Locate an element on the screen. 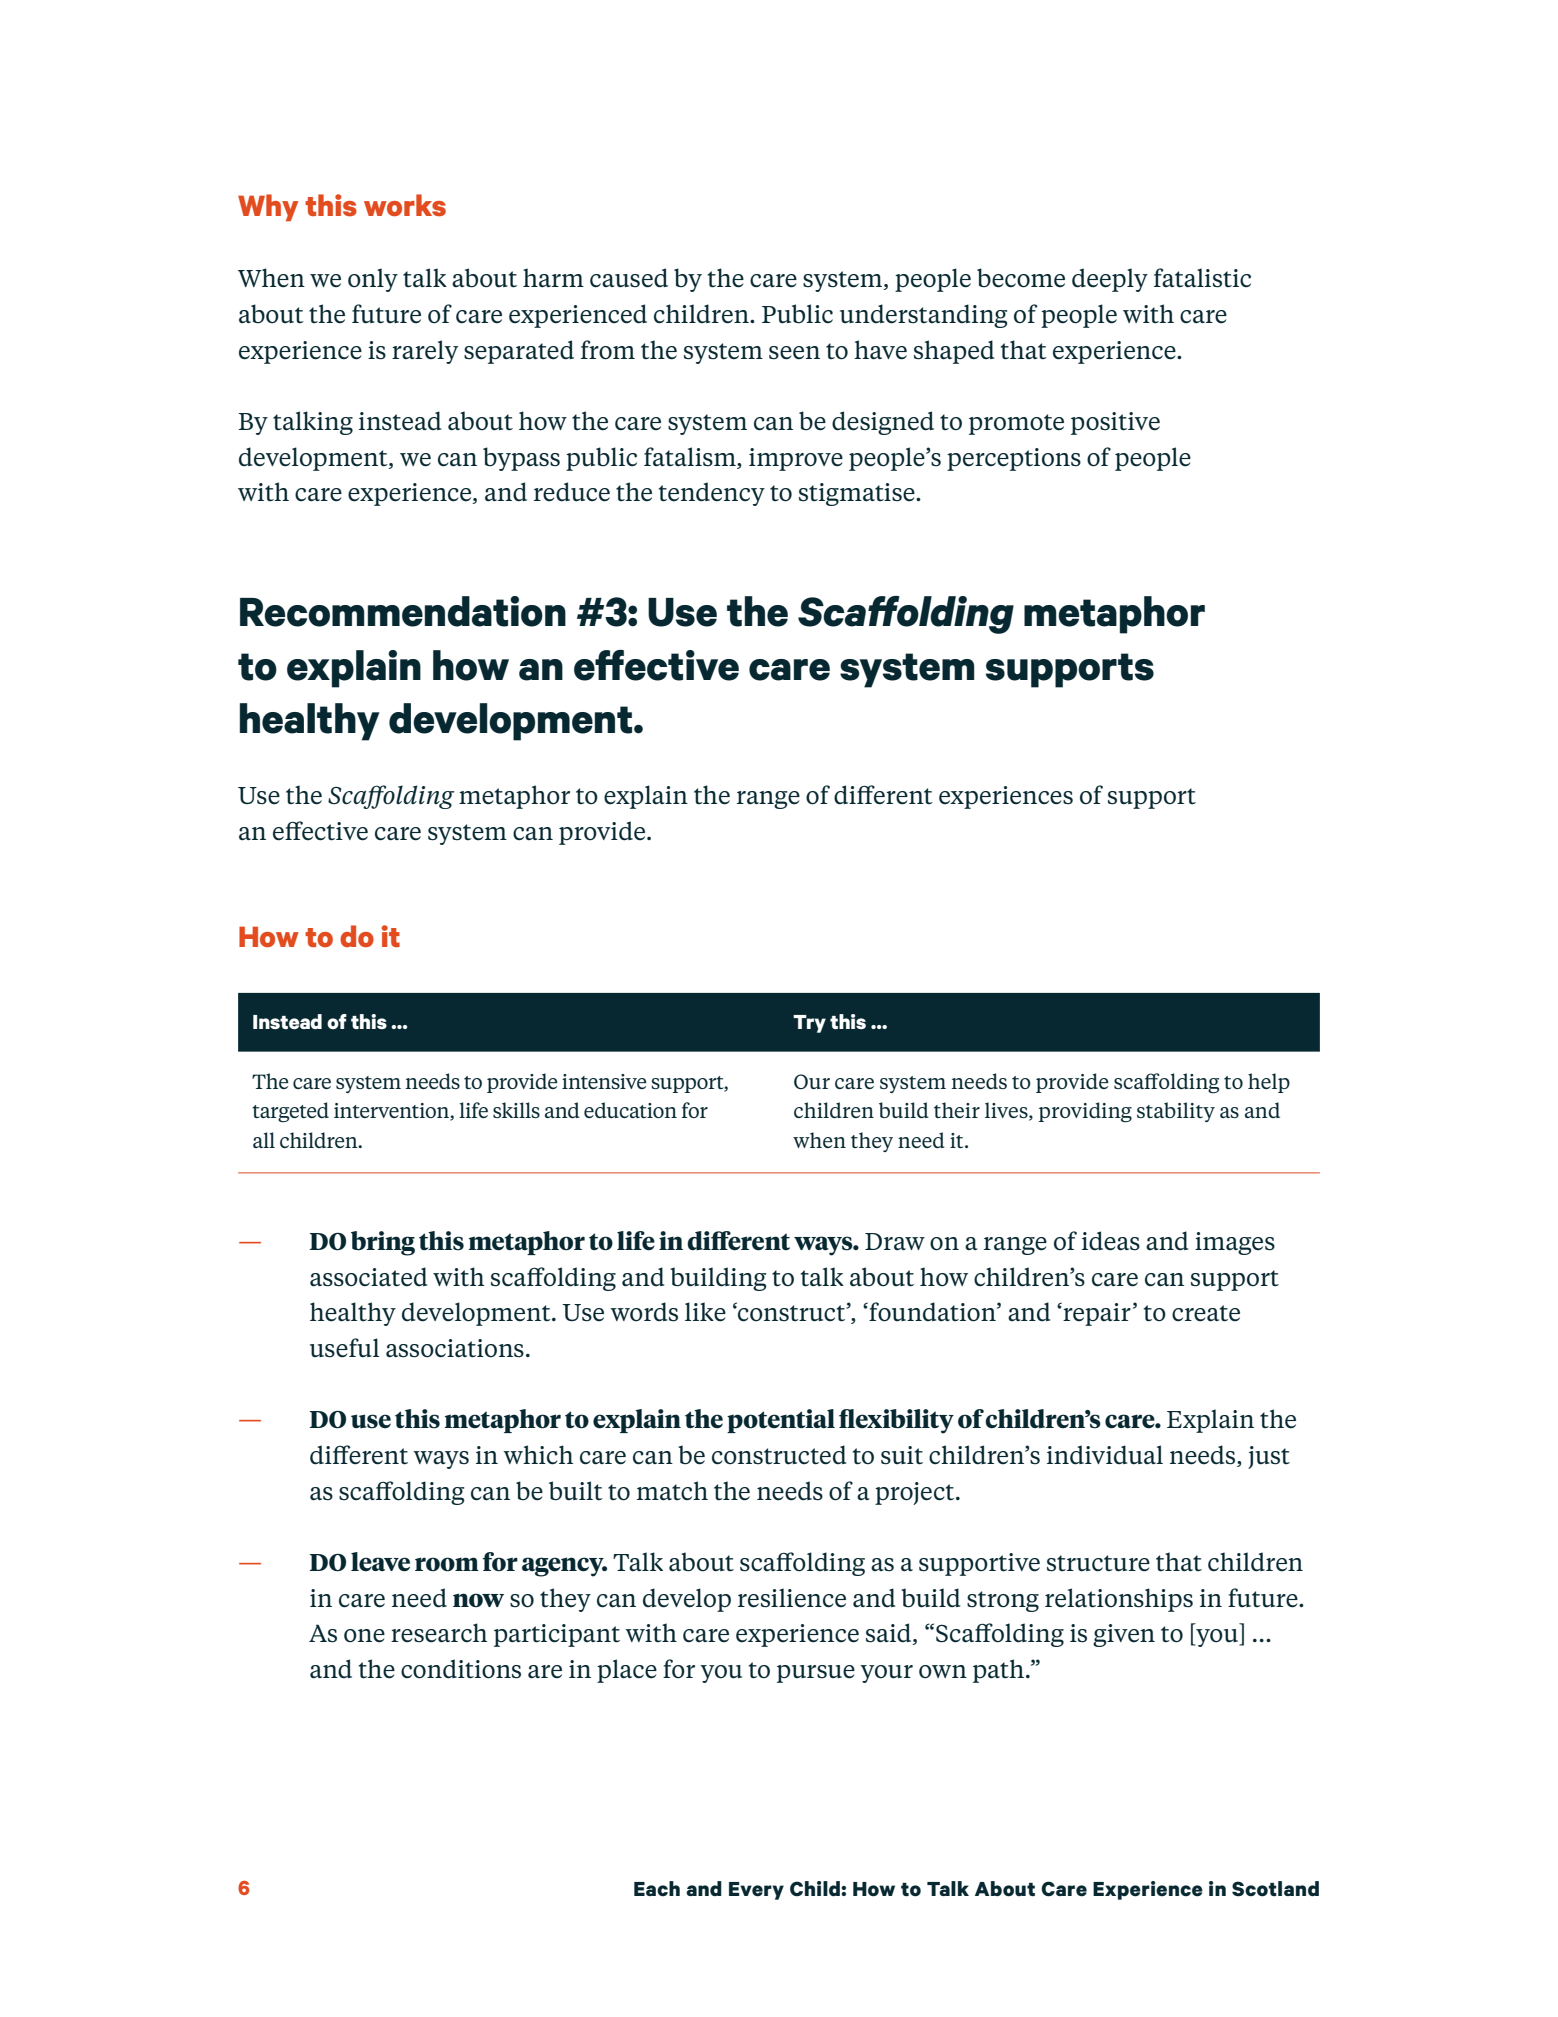  Try is located at coordinates (809, 1024).
